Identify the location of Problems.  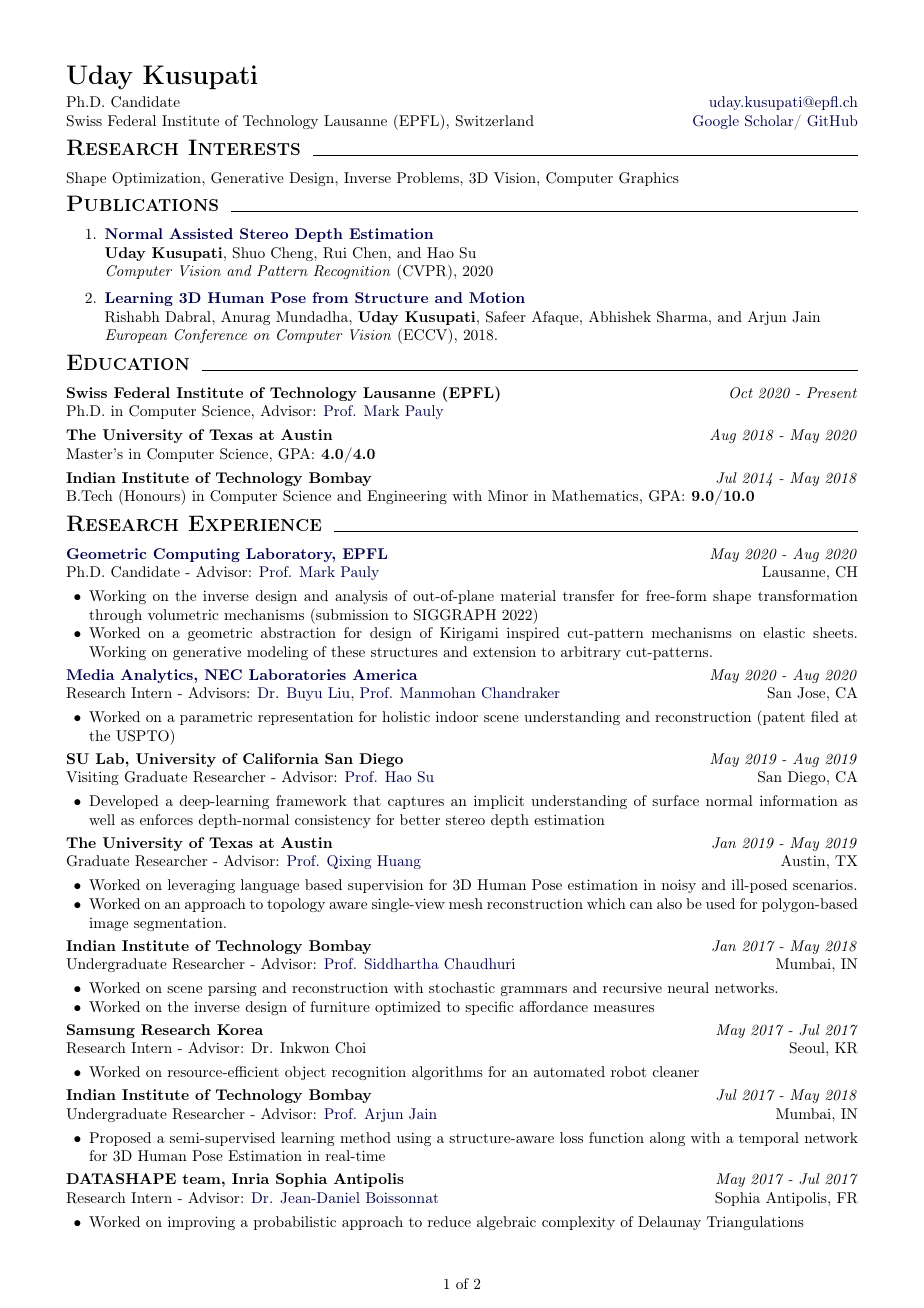
(429, 177).
